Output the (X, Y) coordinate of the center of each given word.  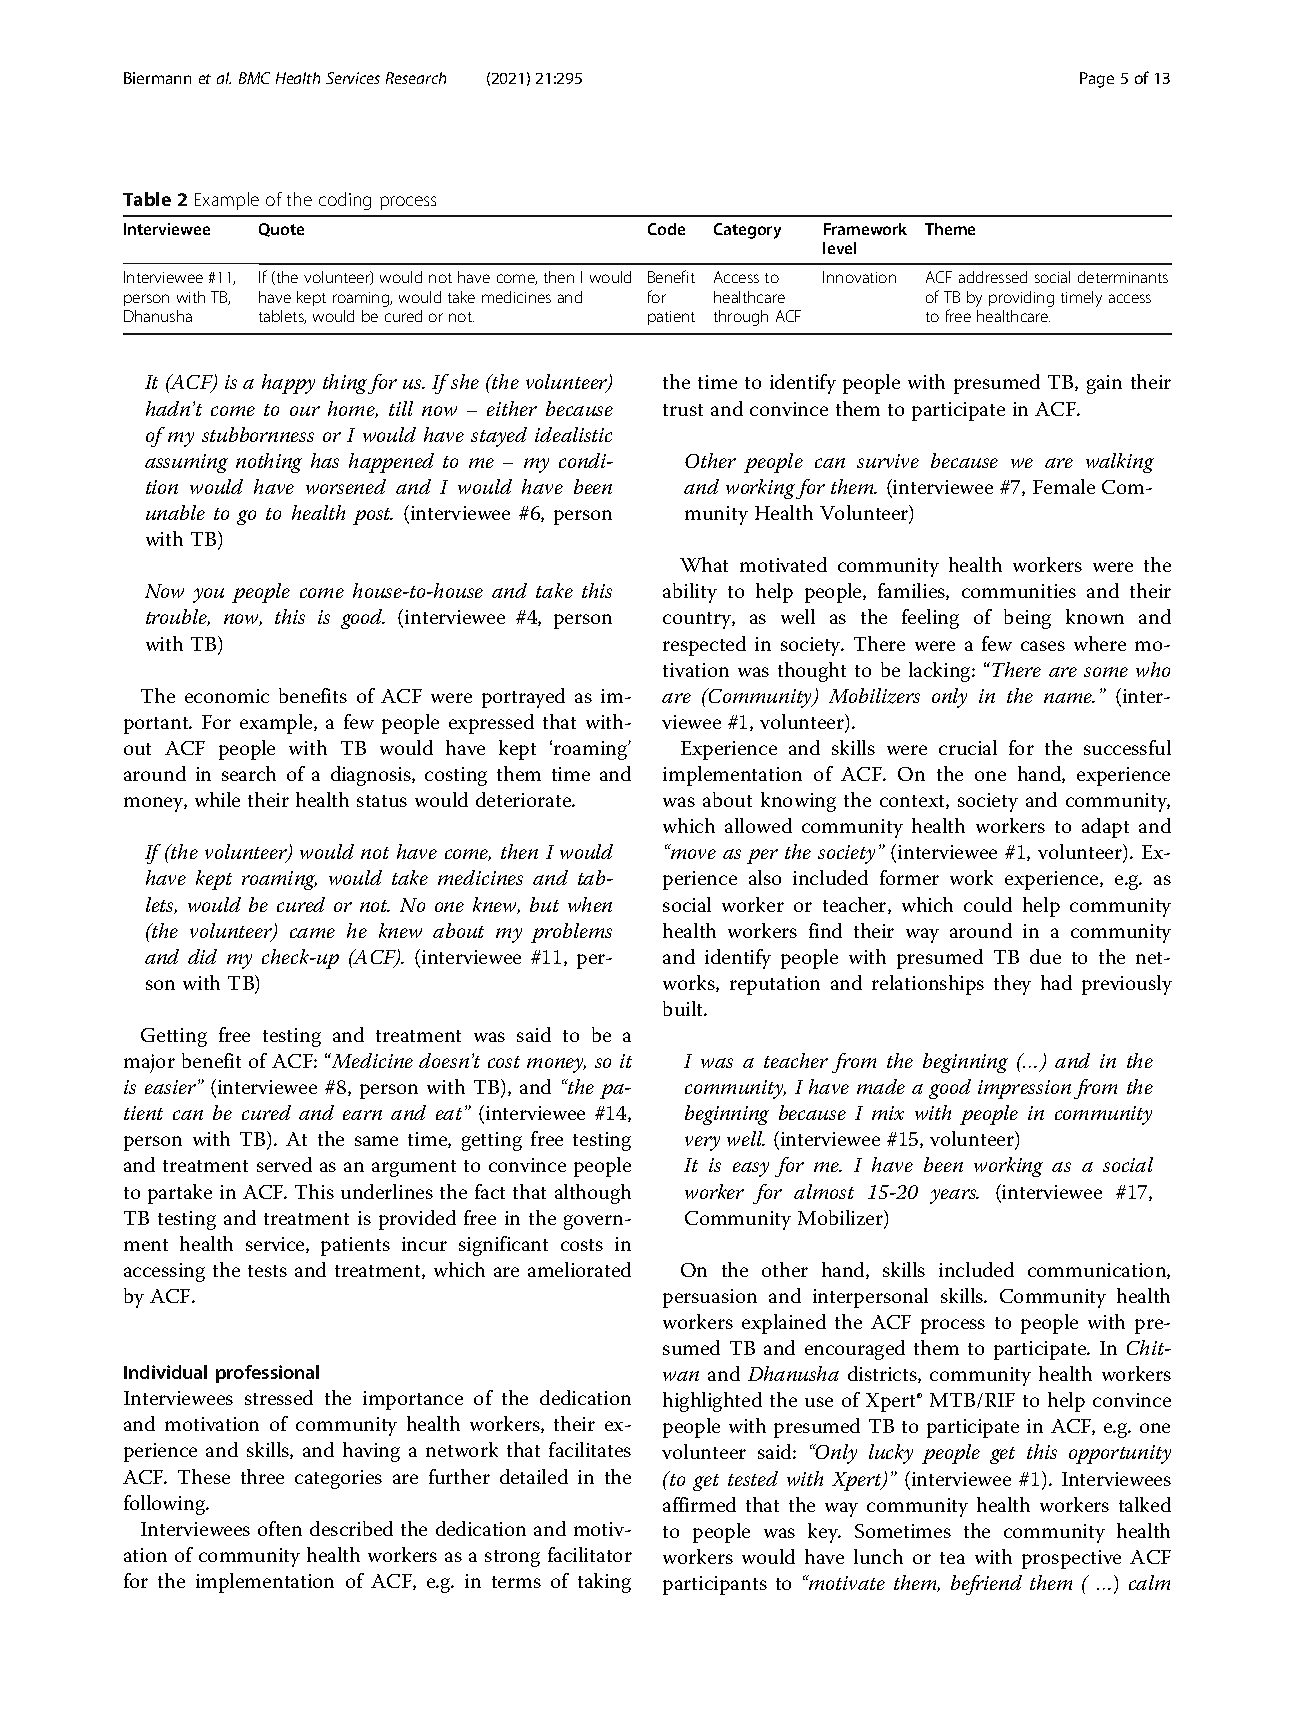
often (280, 1528)
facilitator (590, 1554)
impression (1024, 1089)
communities (1019, 591)
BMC (254, 78)
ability (690, 593)
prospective (1071, 1559)
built (684, 1008)
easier (170, 1087)
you (208, 595)
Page (1097, 80)
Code (666, 229)
